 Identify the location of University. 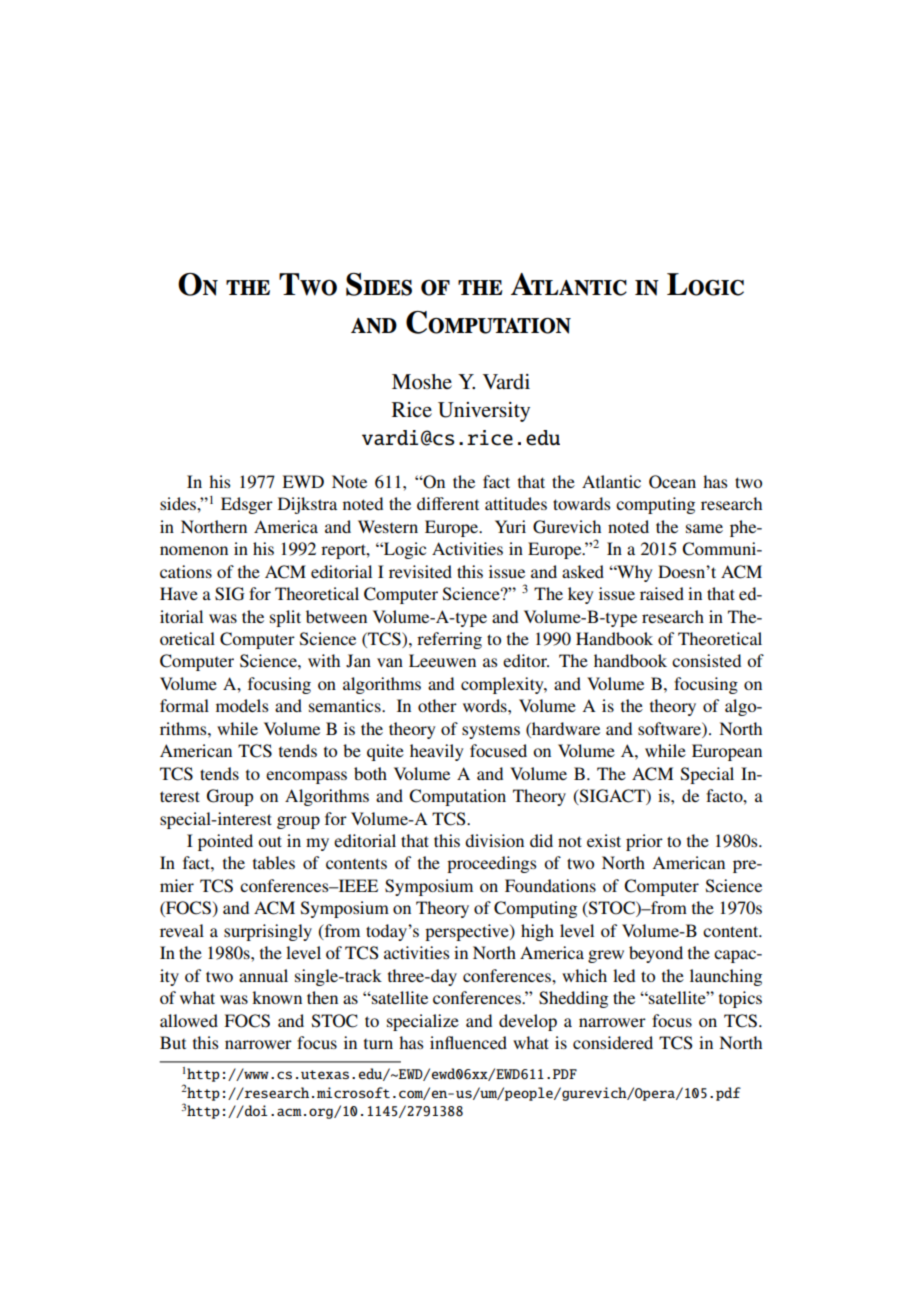
(484, 412).
